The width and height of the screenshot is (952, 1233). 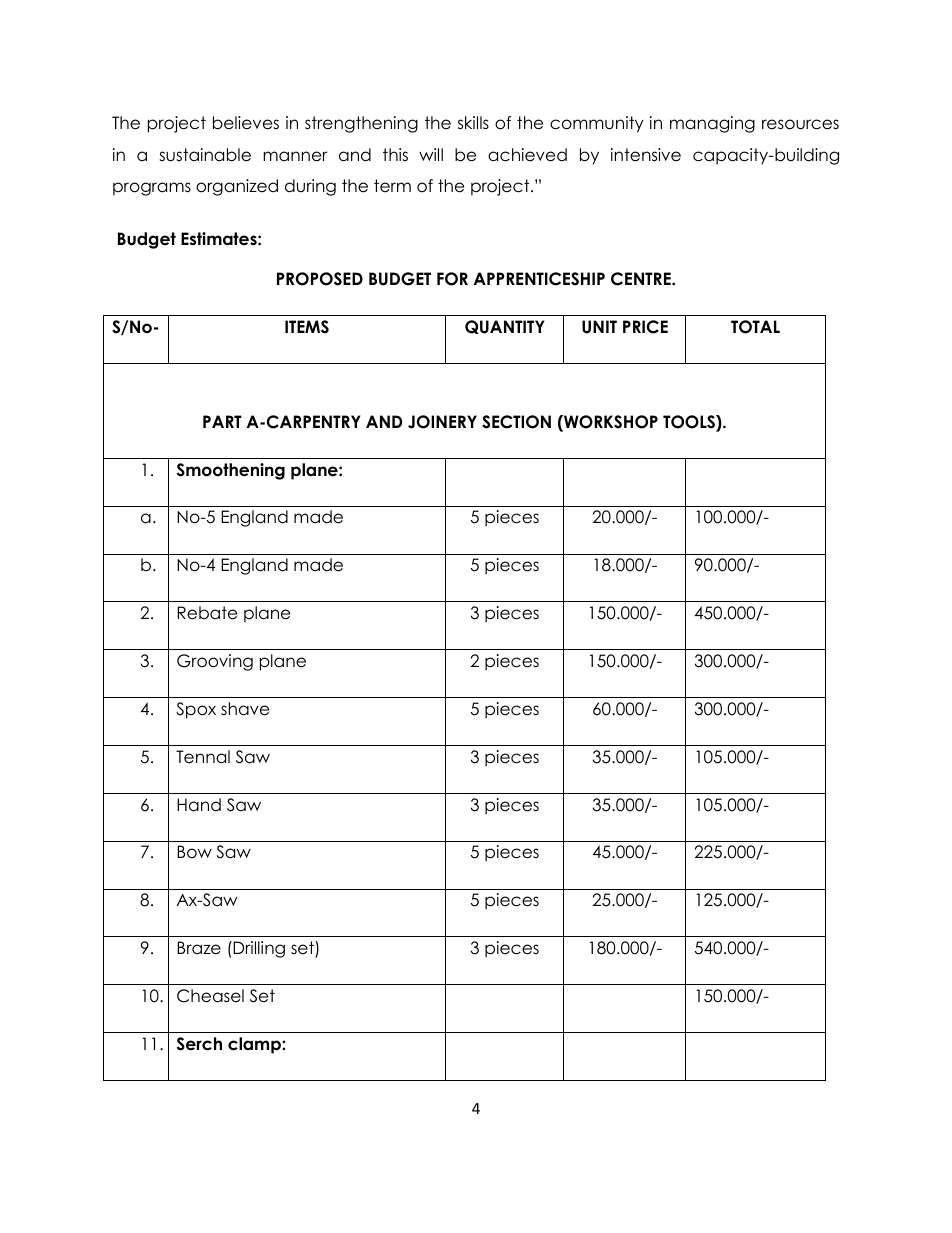 What do you see at coordinates (473, 123) in the screenshot?
I see `skills` at bounding box center [473, 123].
